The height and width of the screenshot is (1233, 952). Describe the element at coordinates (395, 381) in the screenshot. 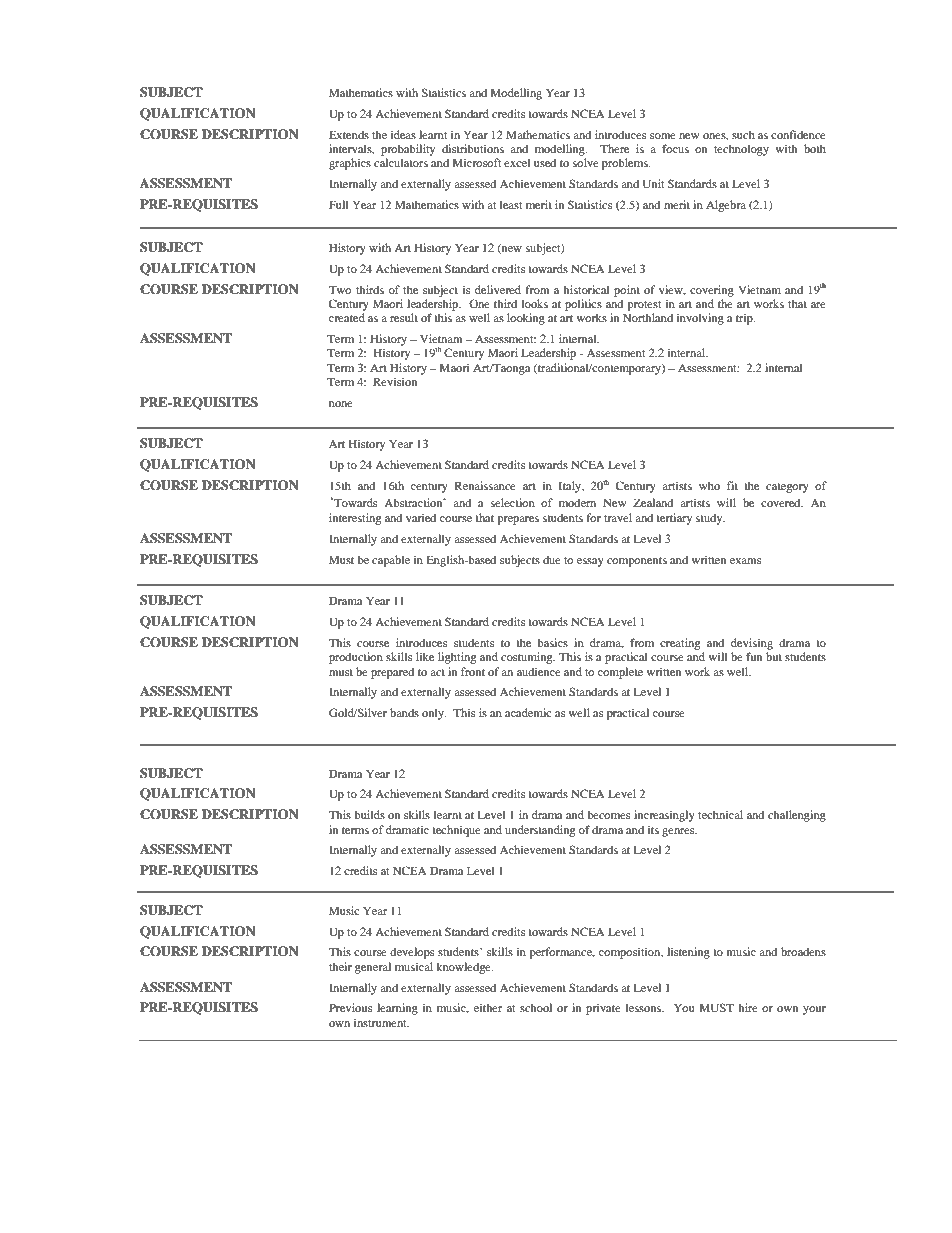

I see `Revision` at that location.
